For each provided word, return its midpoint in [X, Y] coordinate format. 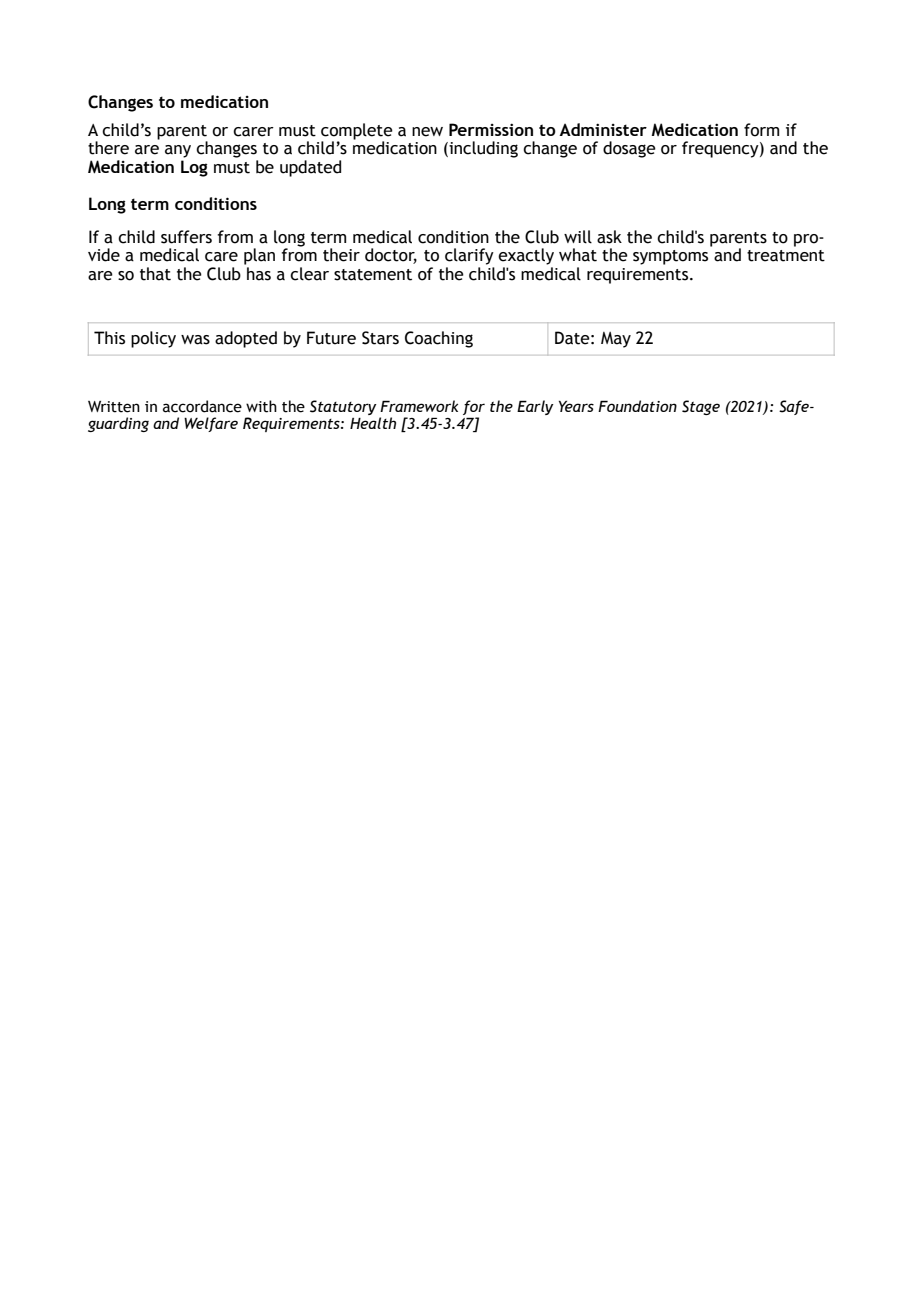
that [155, 274]
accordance [202, 406]
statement [373, 275]
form [761, 130]
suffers [186, 237]
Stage [701, 407]
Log [194, 168]
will [578, 237]
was [195, 340]
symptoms [670, 257]
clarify [469, 256]
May [616, 340]
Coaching [439, 339]
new [427, 132]
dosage [629, 149]
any [178, 151]
